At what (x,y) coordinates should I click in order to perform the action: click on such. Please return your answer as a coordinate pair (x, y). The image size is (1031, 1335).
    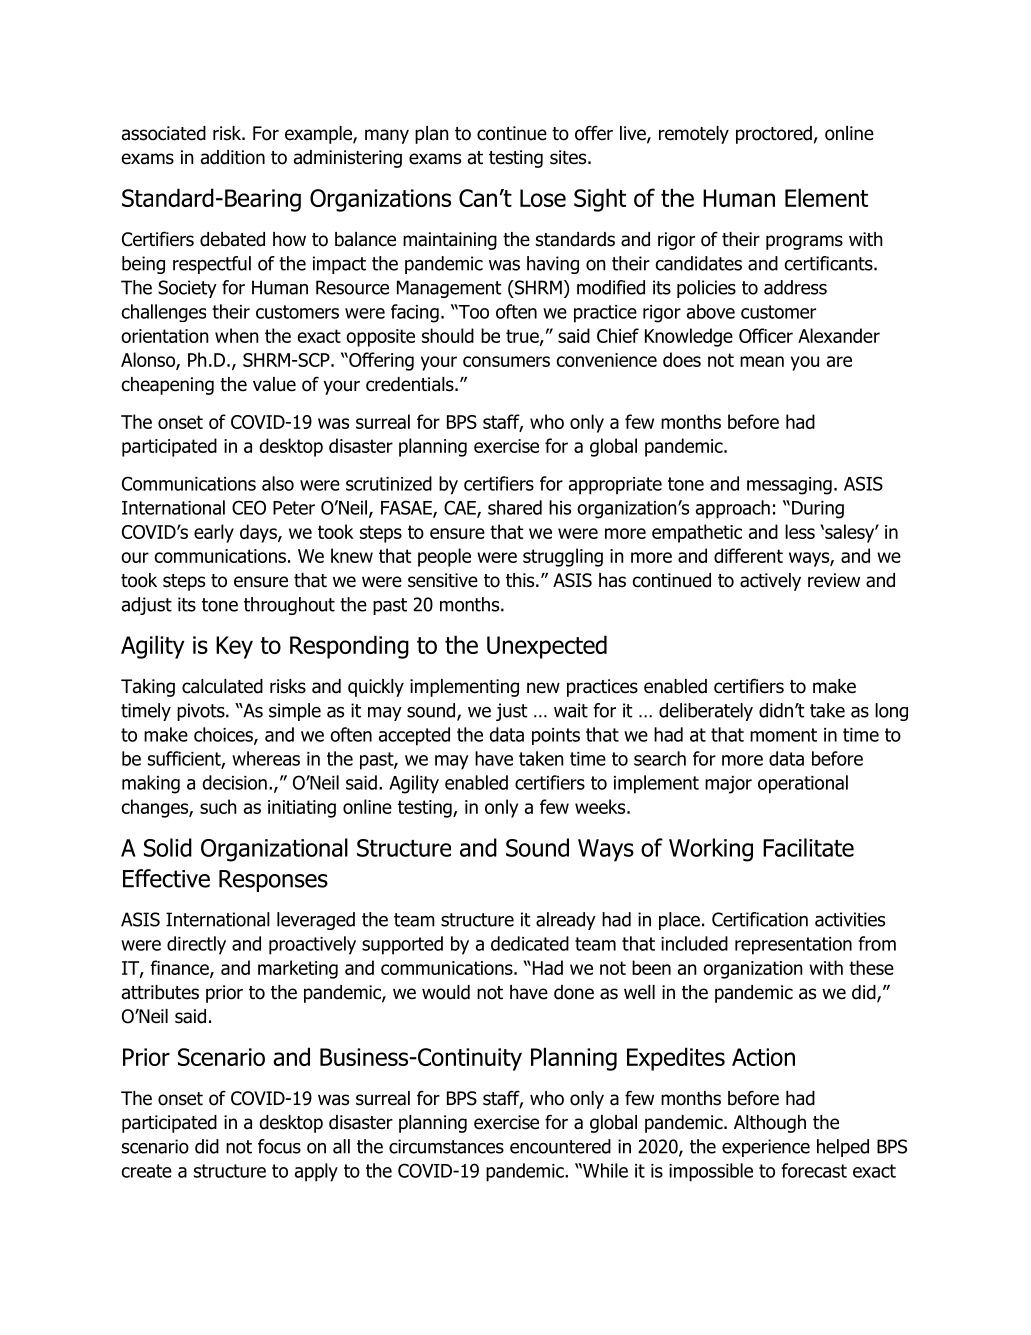
    Looking at the image, I should click on (218, 806).
